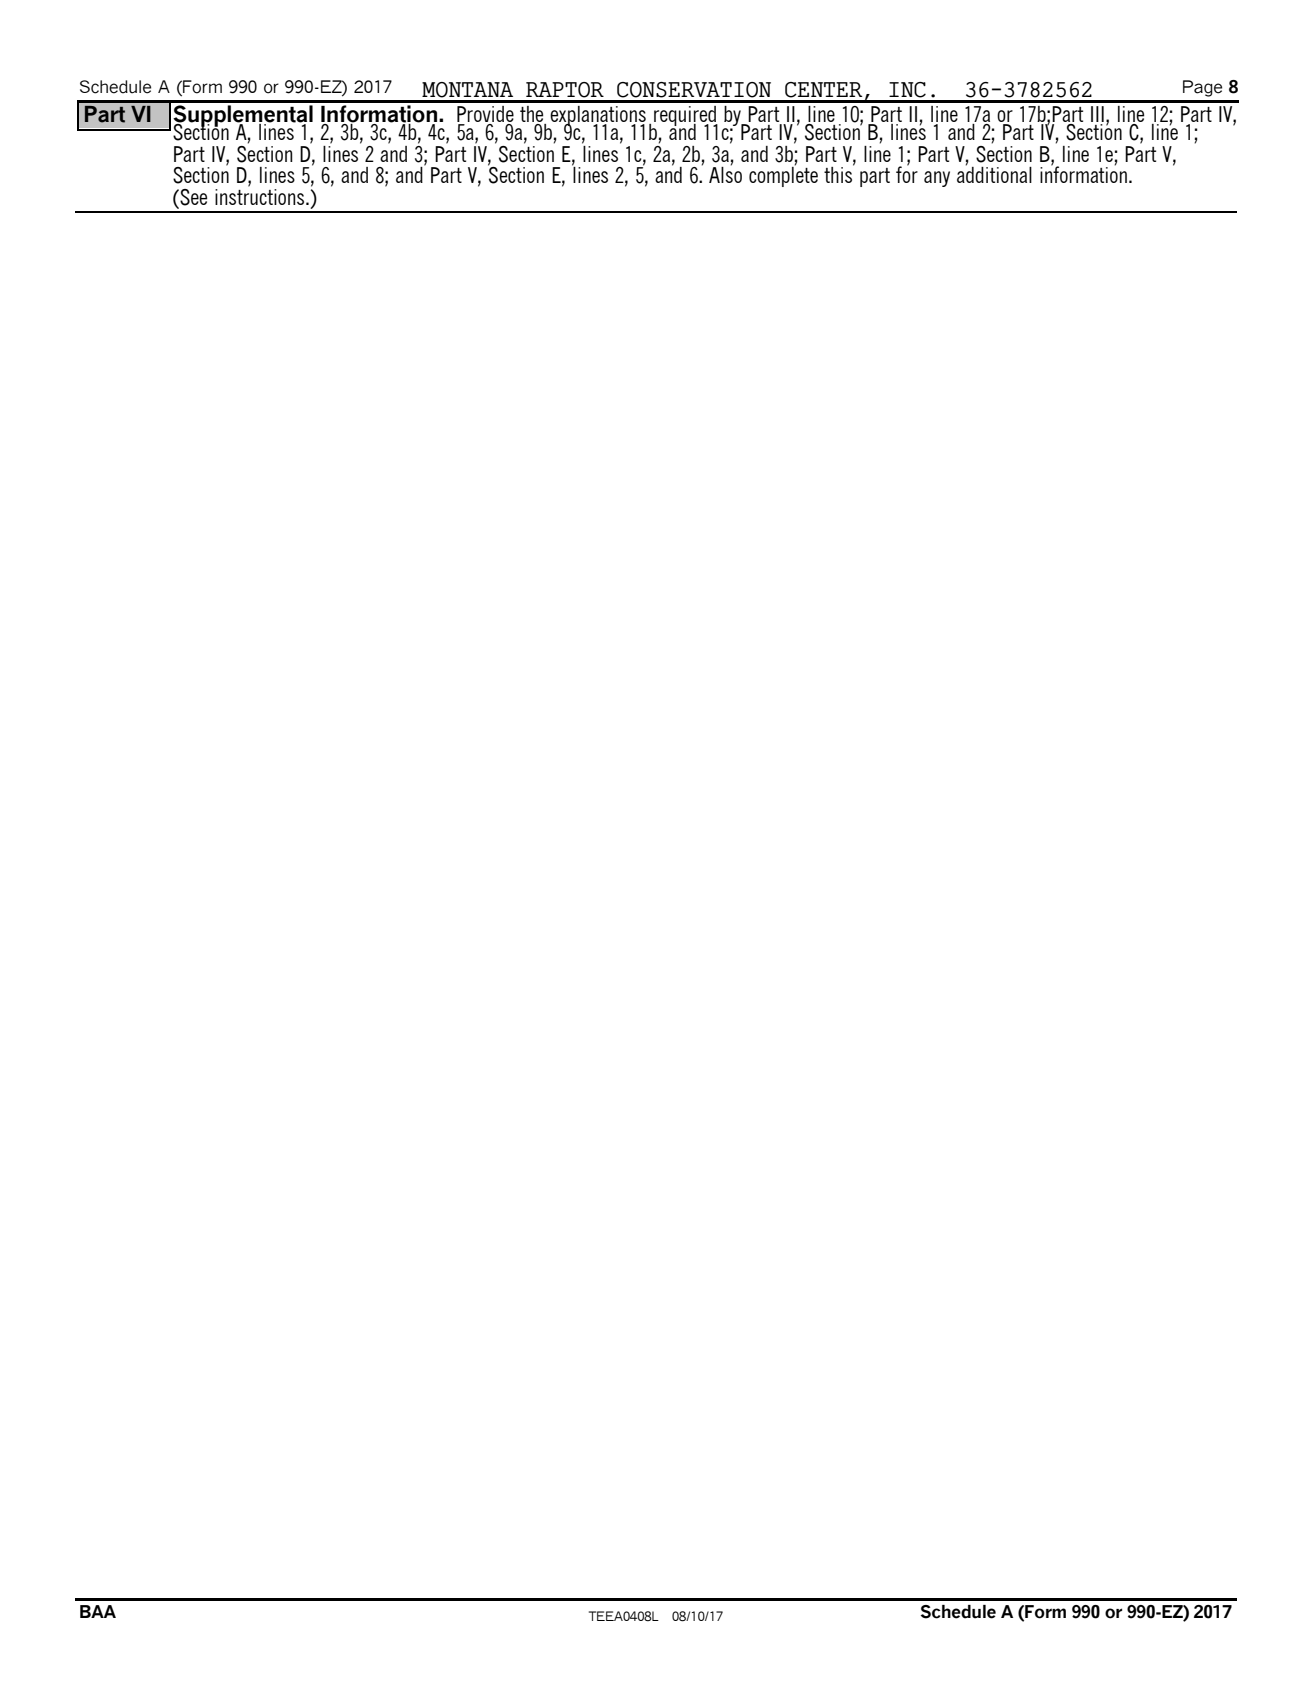  What do you see at coordinates (725, 174) in the page?
I see `Also` at bounding box center [725, 174].
